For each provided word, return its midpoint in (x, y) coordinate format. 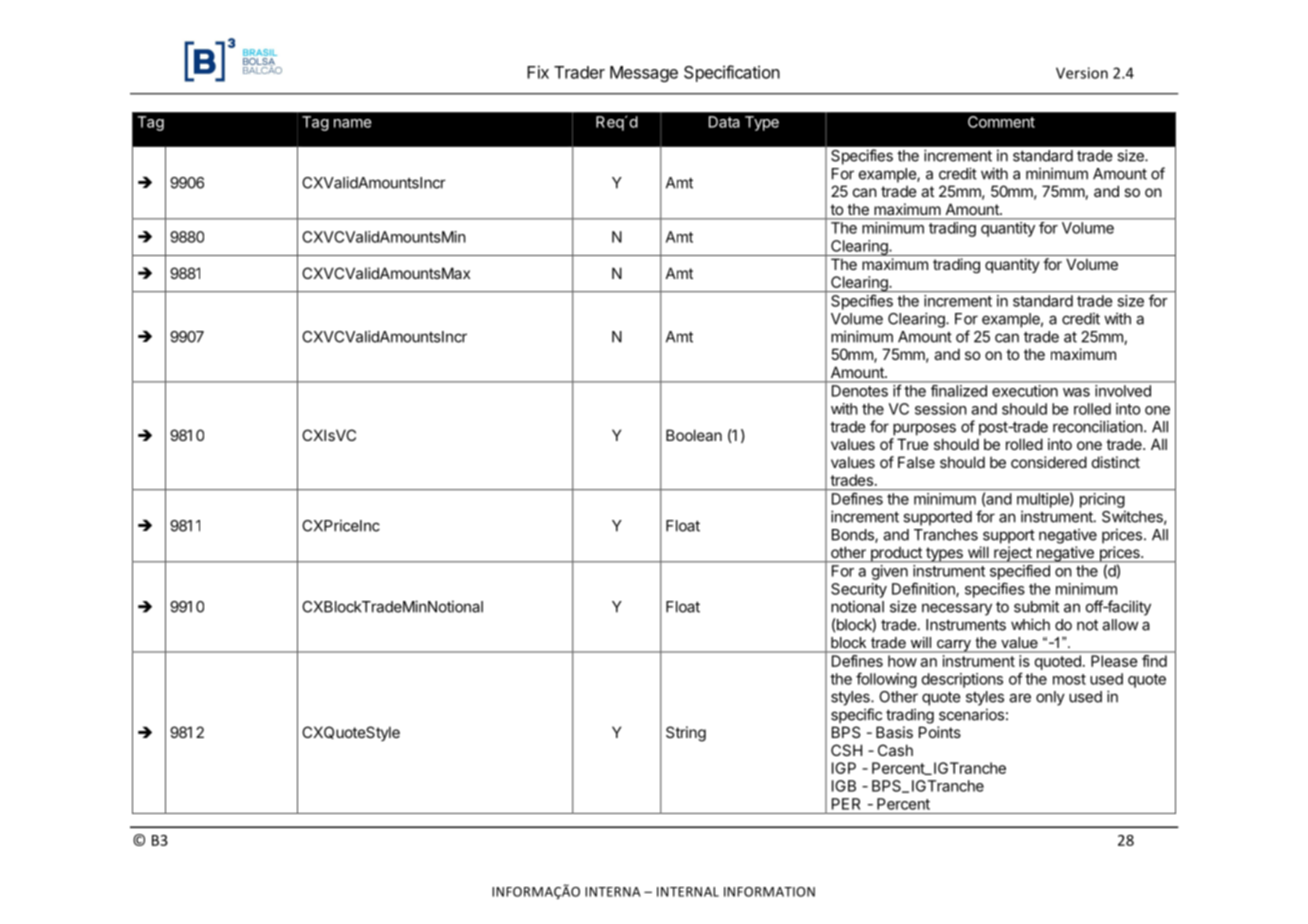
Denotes (860, 391)
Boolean (694, 435)
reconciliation (1098, 426)
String (686, 734)
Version (1082, 73)
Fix (538, 72)
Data (724, 122)
